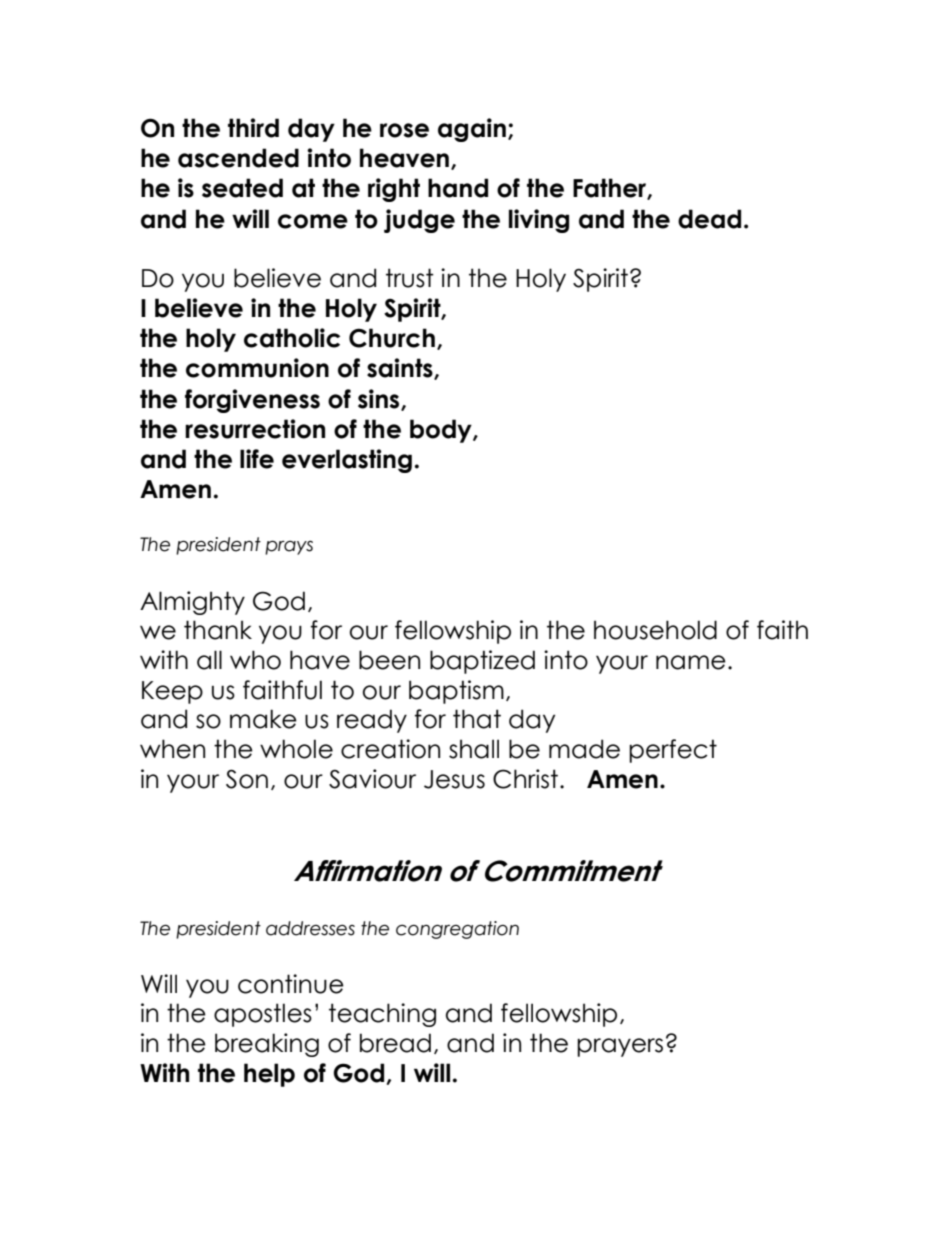 This document has width=952, height=1233. I want to click on perfect, so click(673, 751).
